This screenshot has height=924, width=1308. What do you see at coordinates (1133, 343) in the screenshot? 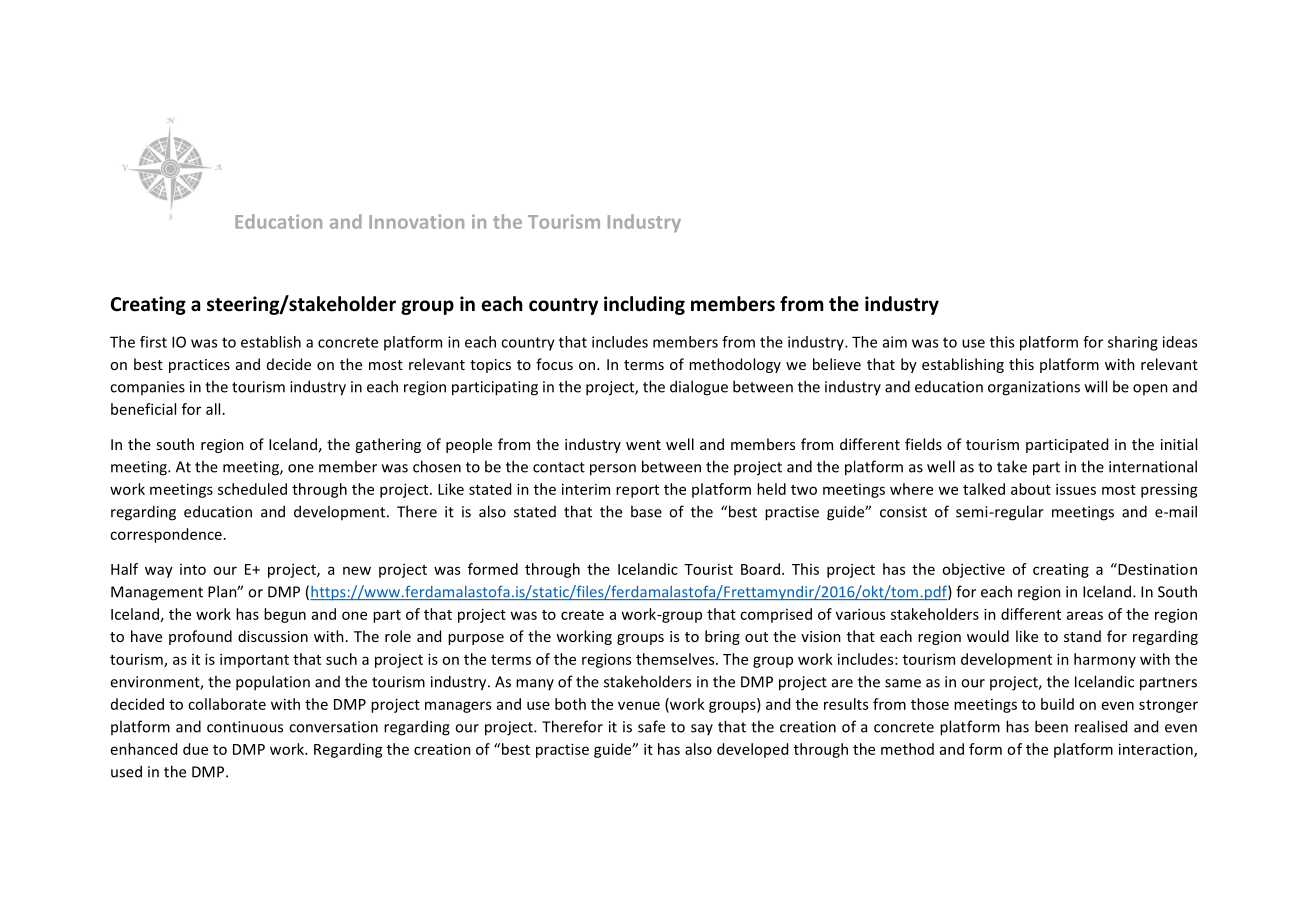
I see `sharing` at bounding box center [1133, 343].
